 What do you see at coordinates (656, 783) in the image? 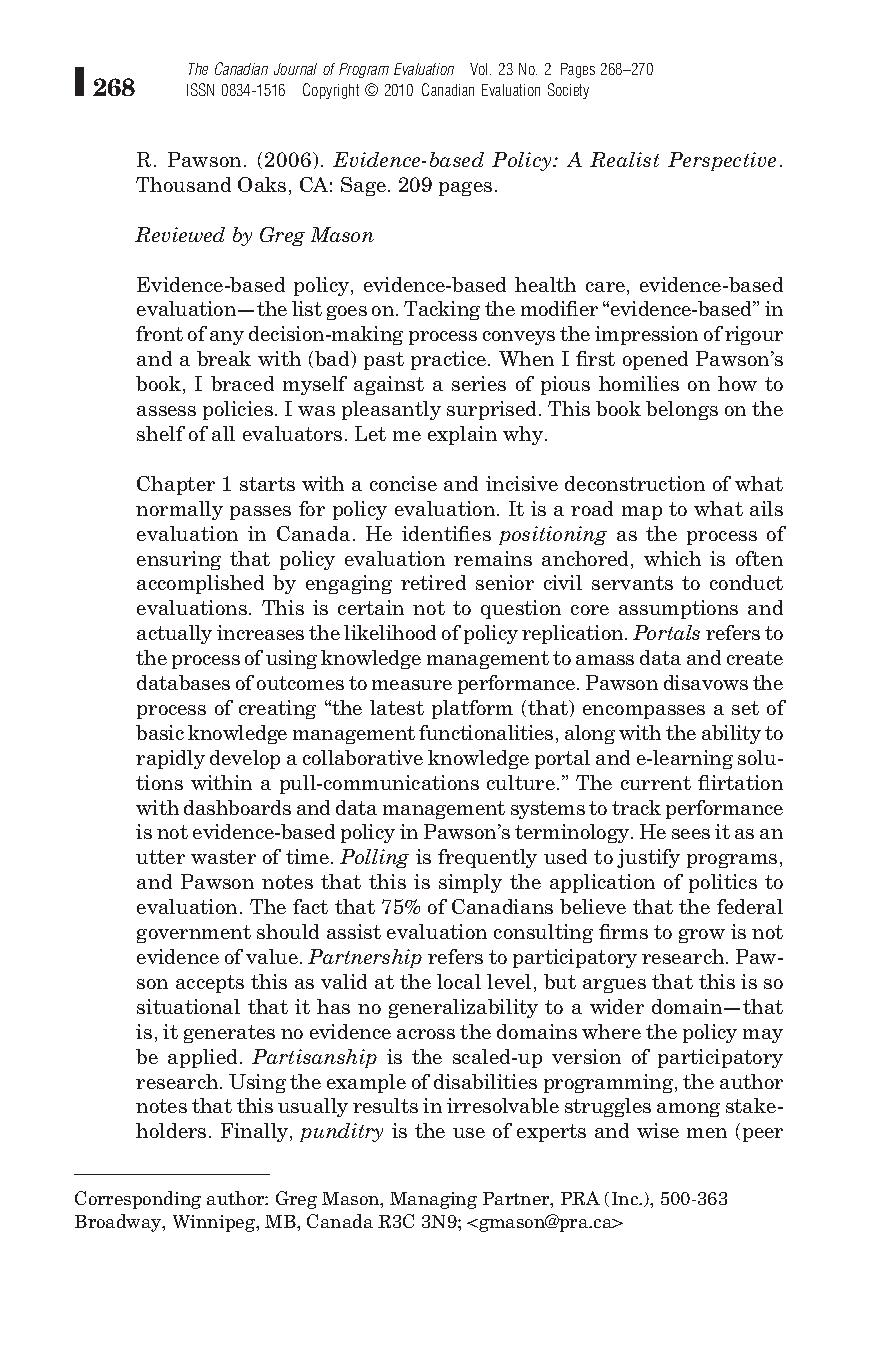
I see `current` at bounding box center [656, 783].
